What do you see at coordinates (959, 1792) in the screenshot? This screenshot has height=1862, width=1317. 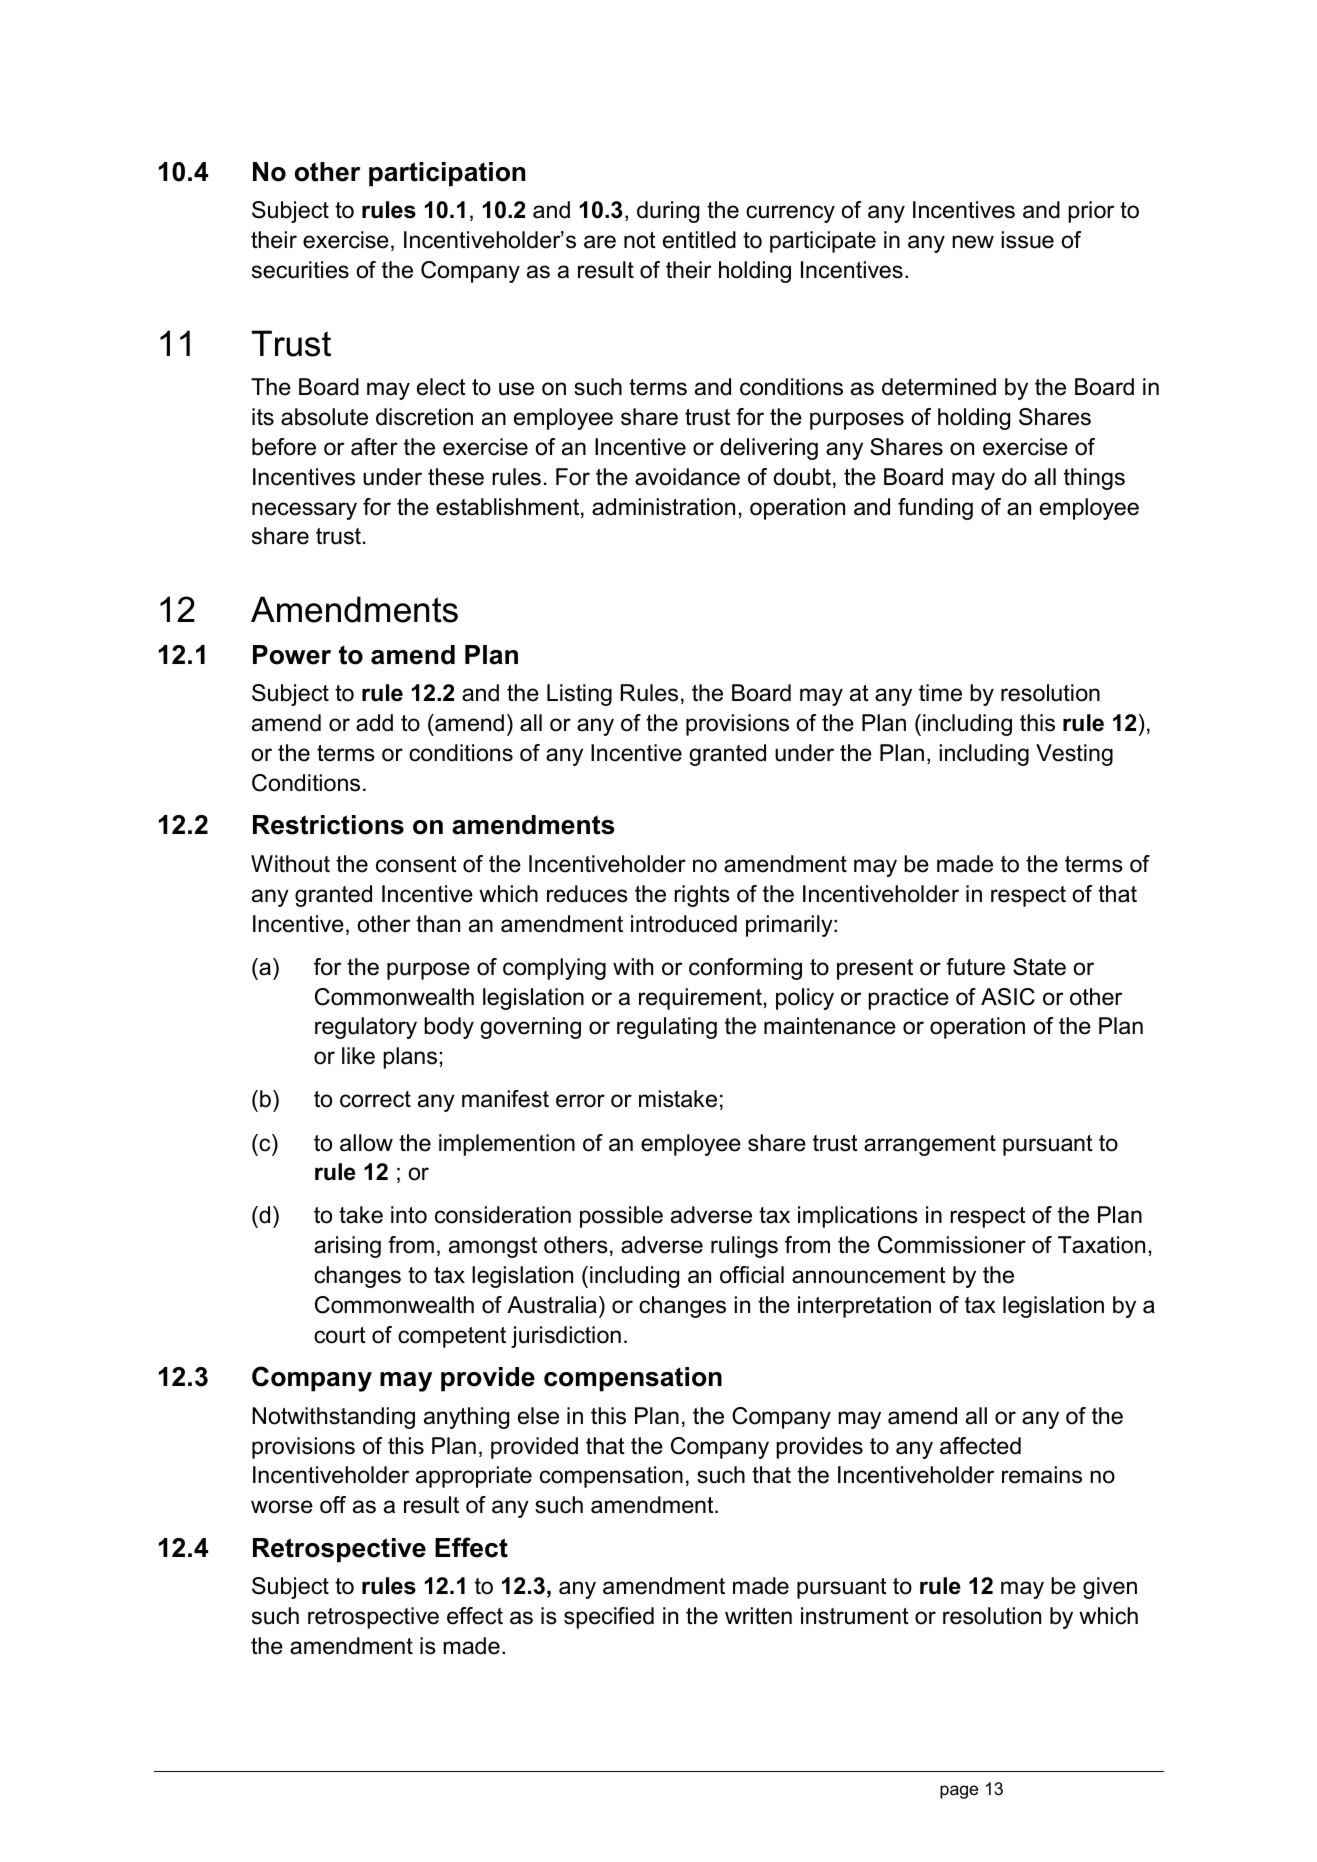 I see `page` at bounding box center [959, 1792].
